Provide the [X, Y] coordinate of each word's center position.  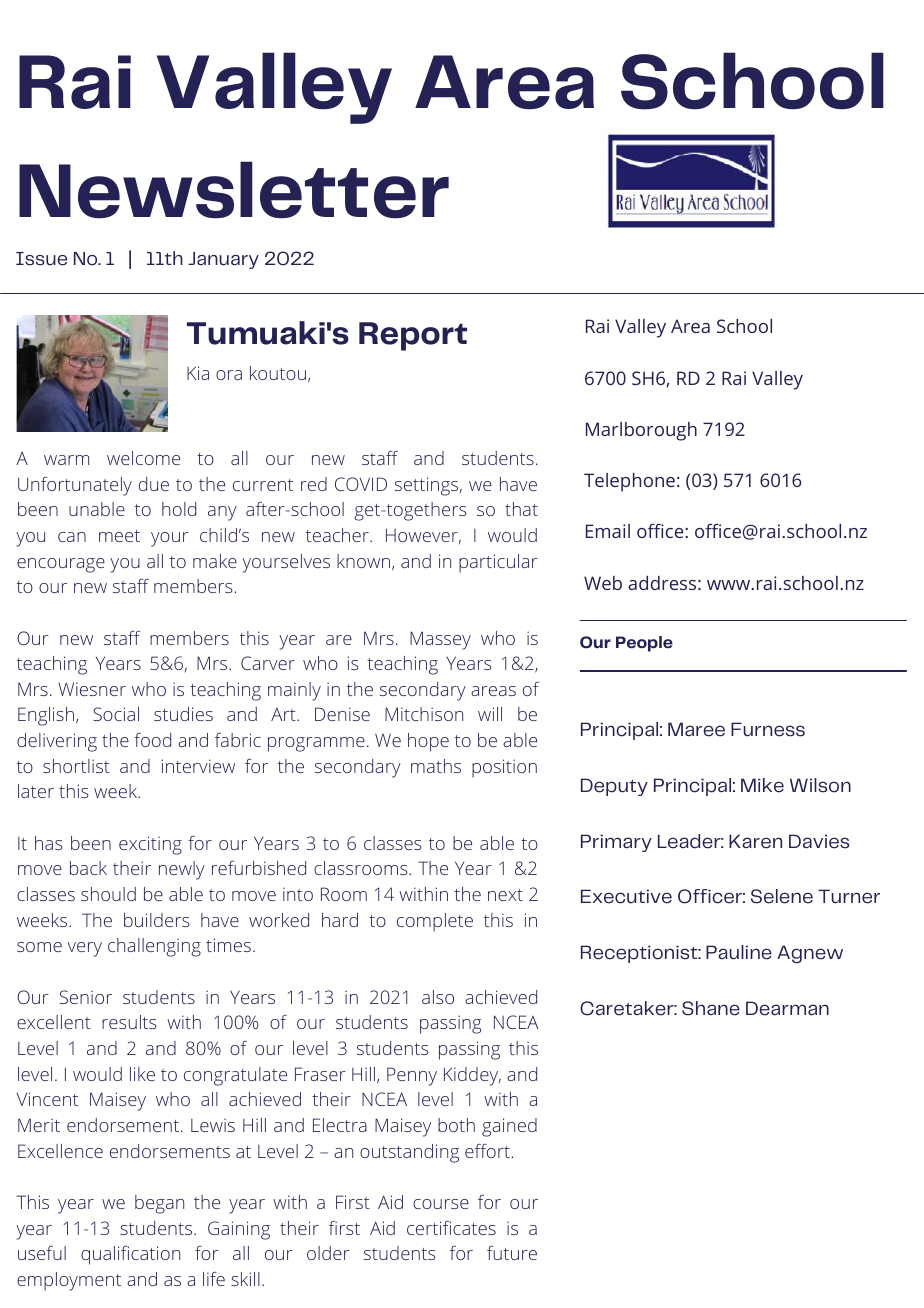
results [129, 1022]
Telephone [629, 482]
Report [413, 336]
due [154, 484]
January [223, 260]
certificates [451, 1228]
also [438, 997]
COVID [361, 484]
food [152, 740]
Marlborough [641, 431]
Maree [696, 729]
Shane [711, 1008]
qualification [130, 1255]
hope [428, 742]
